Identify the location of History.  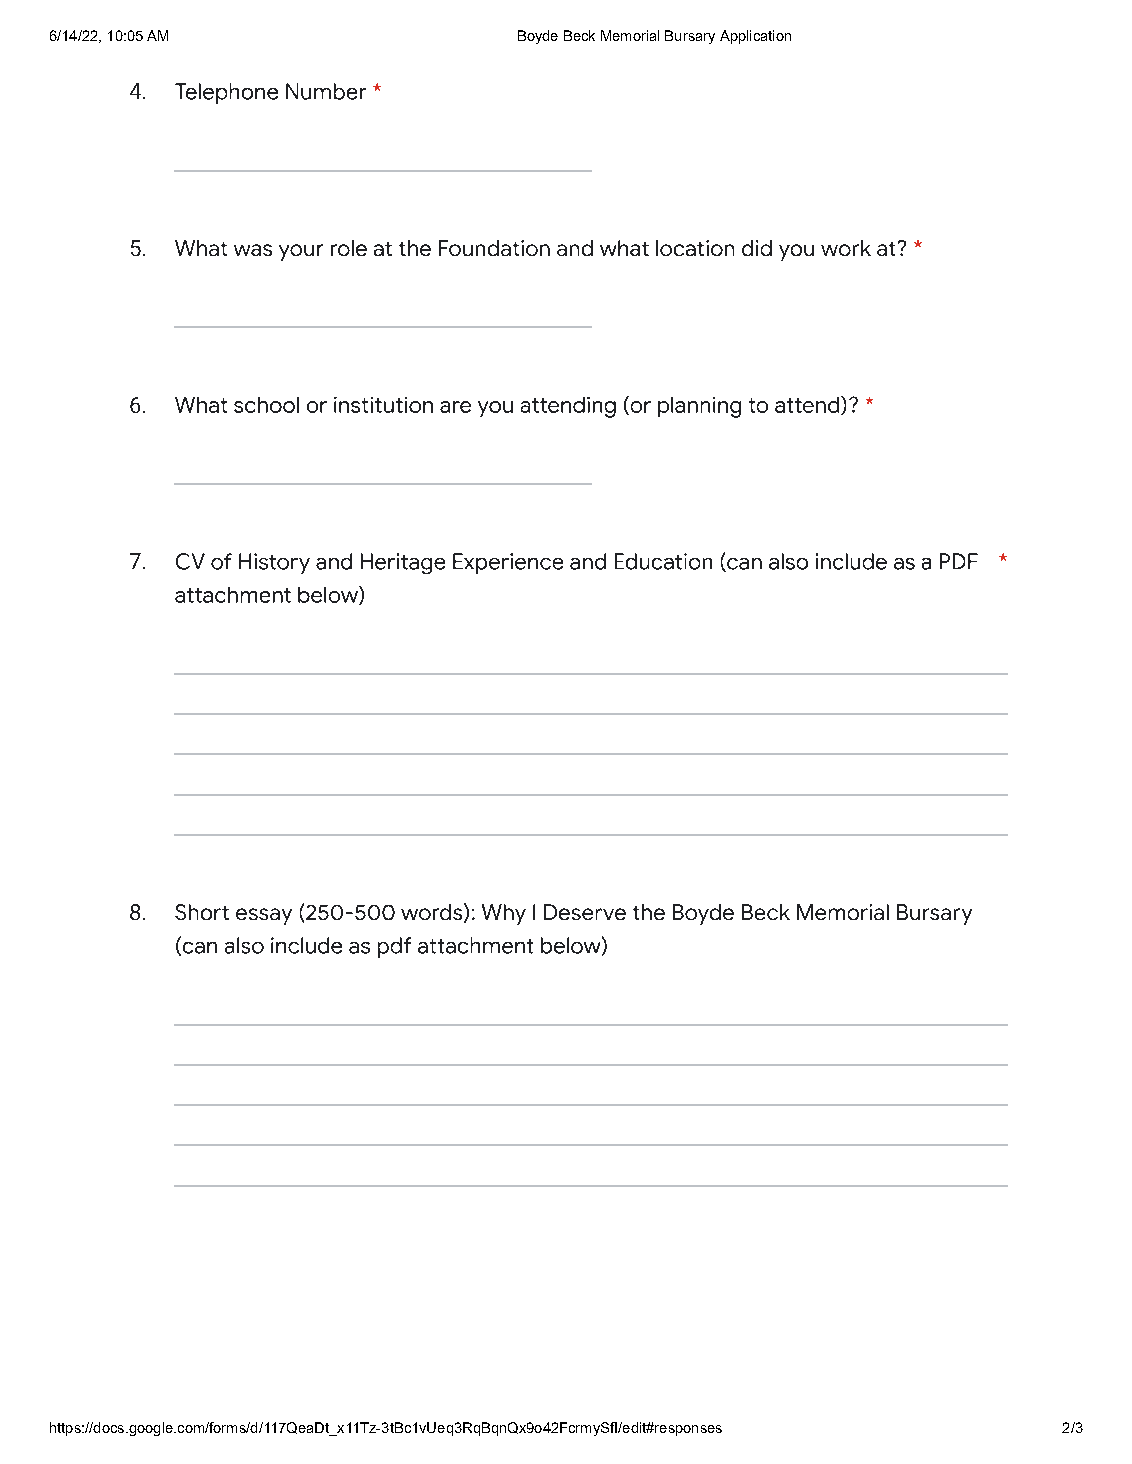
(274, 563).
